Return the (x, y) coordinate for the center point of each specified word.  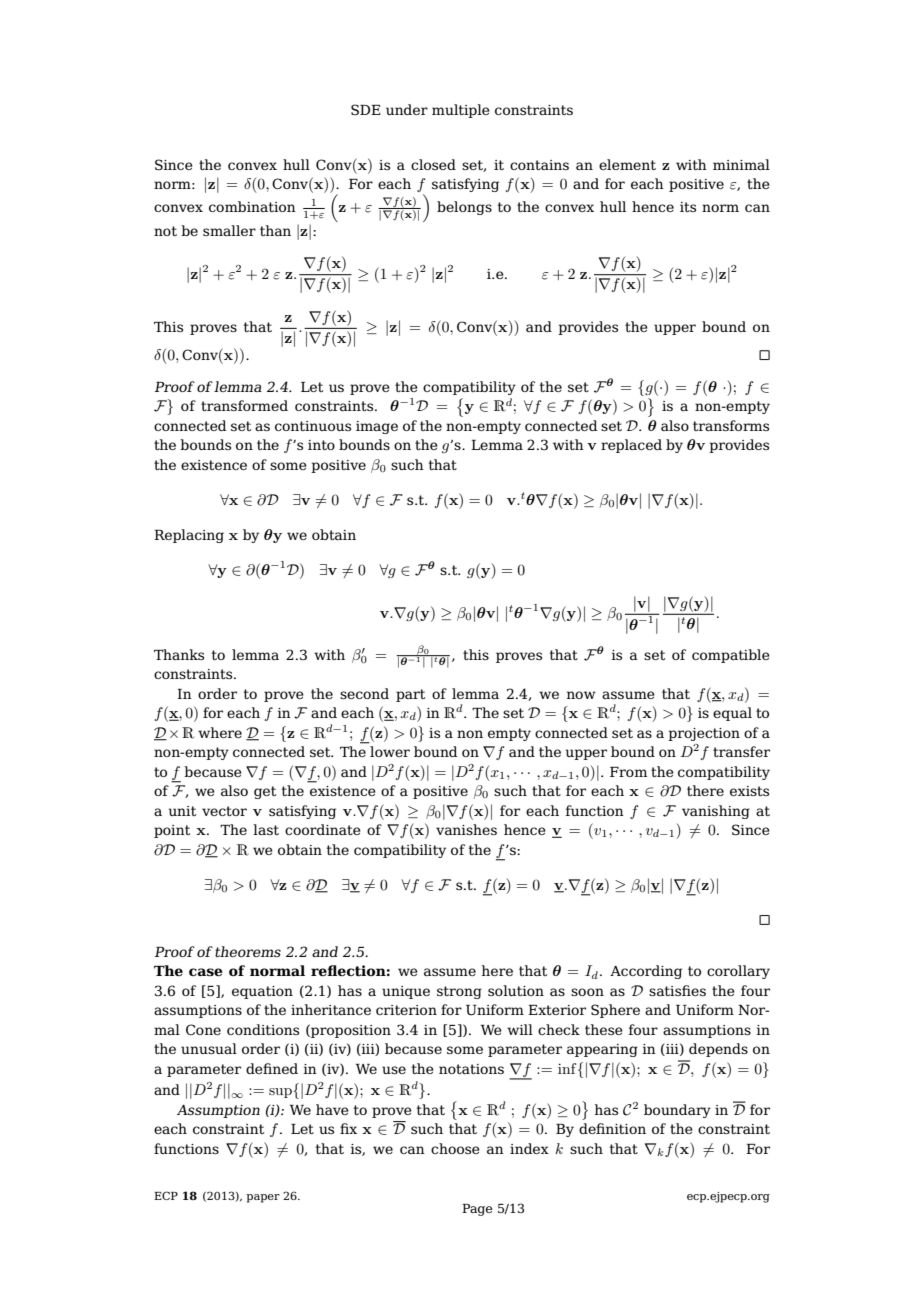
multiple (461, 111)
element (627, 164)
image (377, 427)
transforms (731, 425)
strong (459, 992)
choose (455, 1148)
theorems (248, 951)
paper (263, 1198)
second (364, 693)
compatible (731, 656)
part (410, 695)
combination (252, 206)
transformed (244, 405)
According (646, 972)
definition (612, 1128)
